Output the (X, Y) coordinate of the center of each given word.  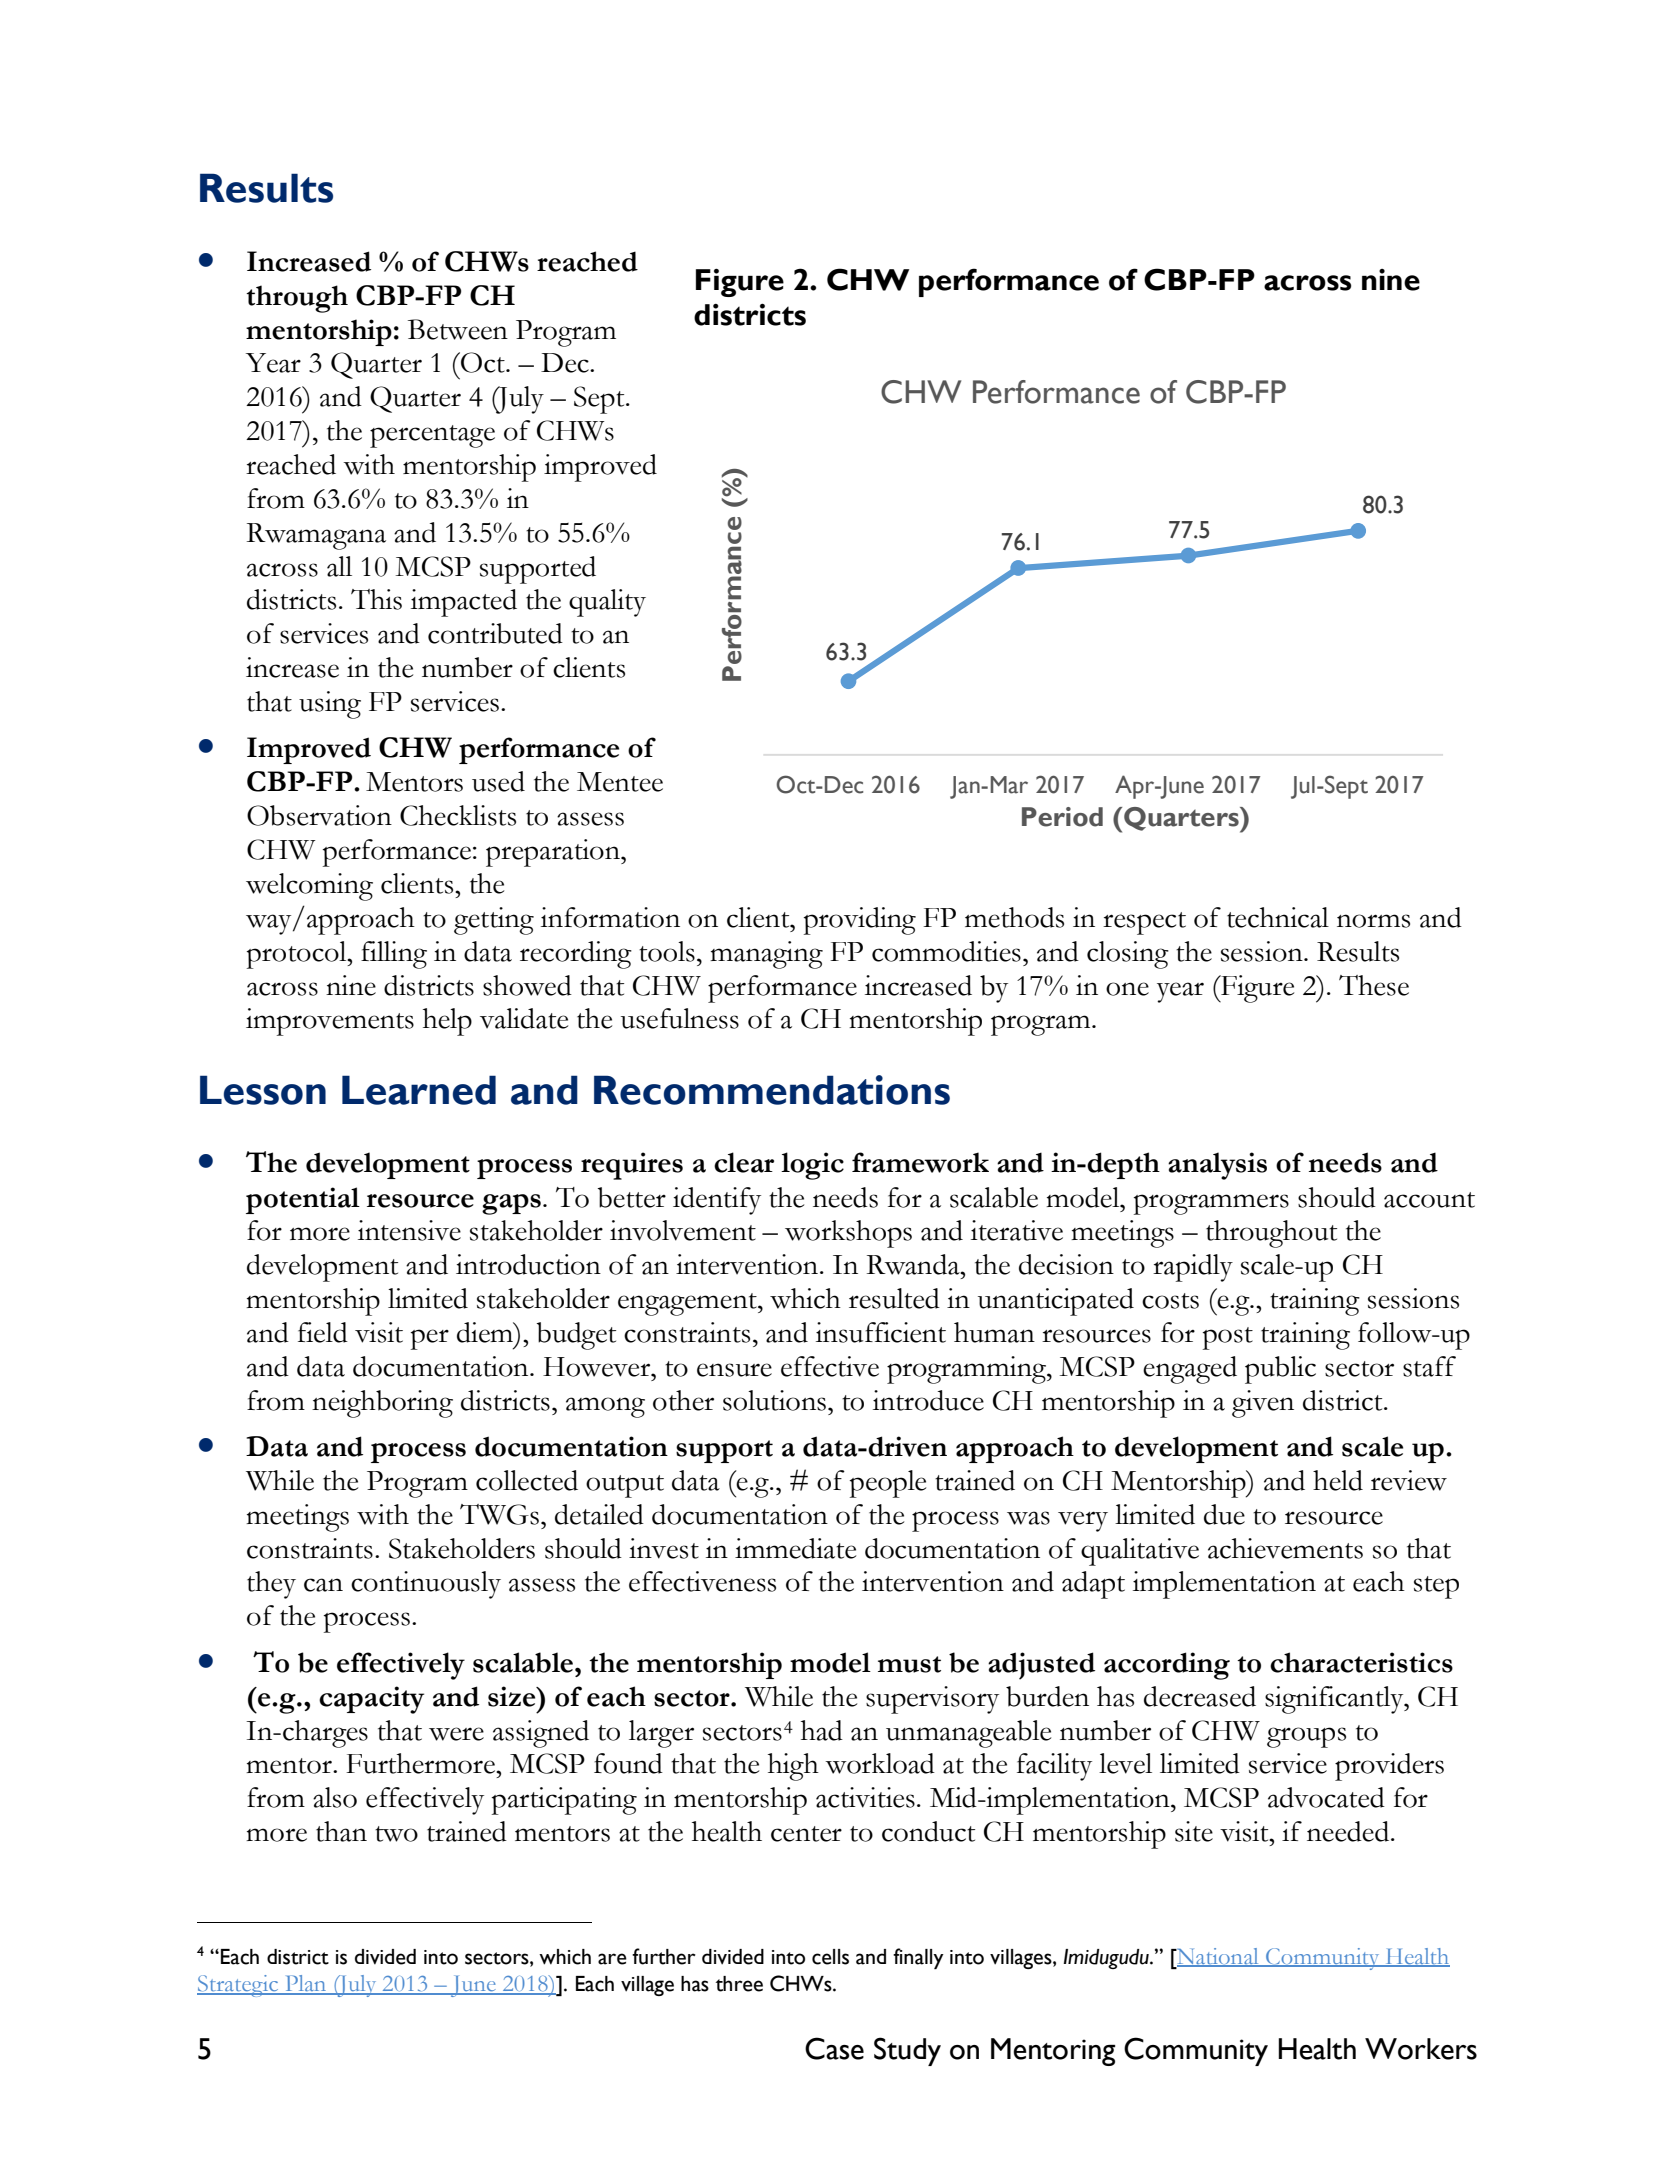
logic (812, 1166)
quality (607, 603)
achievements (1285, 1548)
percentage (432, 436)
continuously (426, 1585)
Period (1062, 817)
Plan (306, 1984)
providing (860, 921)
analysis (1217, 1166)
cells (830, 1957)
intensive (409, 1230)
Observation (319, 815)
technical (1278, 917)
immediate (795, 1548)
